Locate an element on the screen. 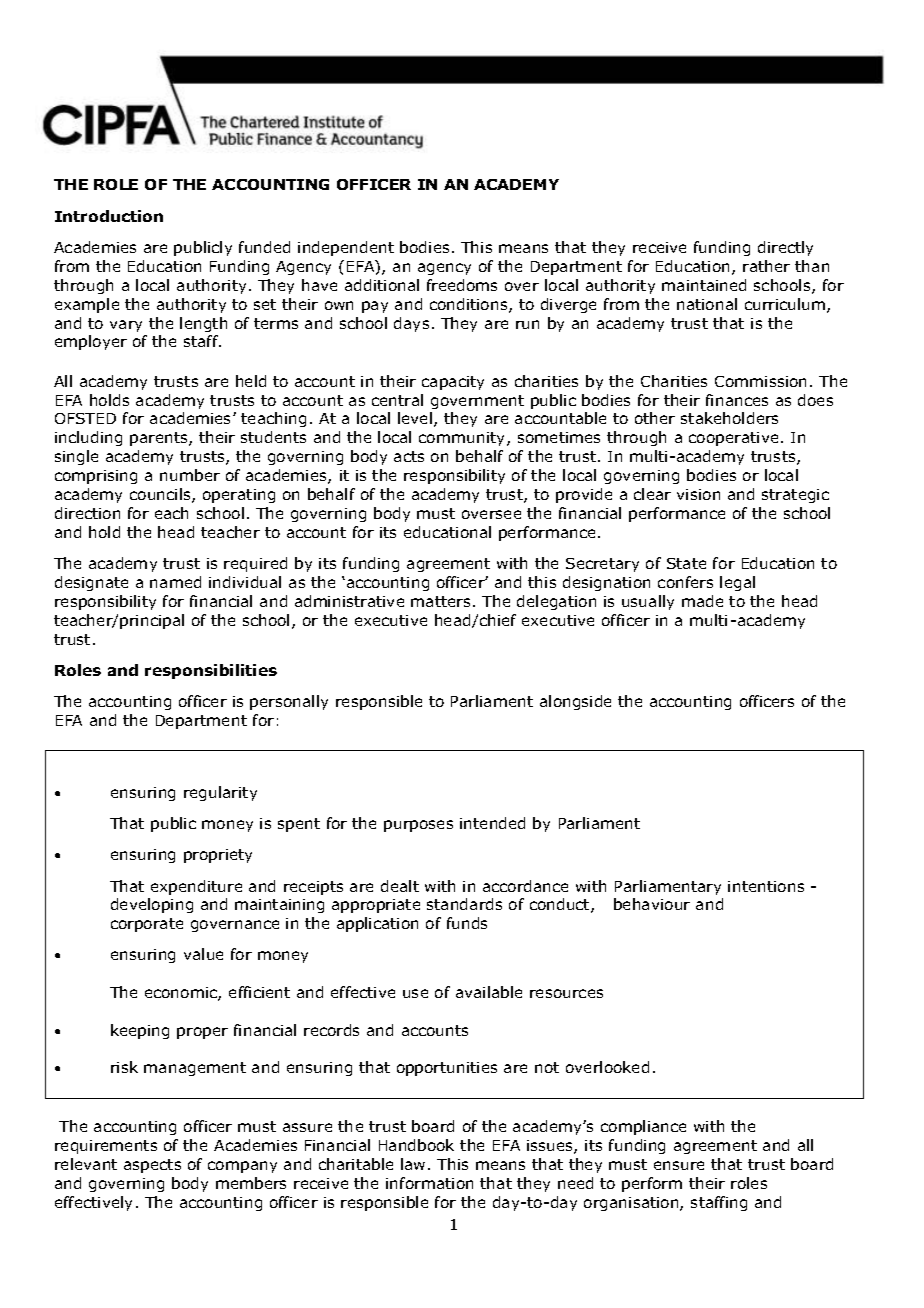 The image size is (924, 1308). information is located at coordinates (429, 1183).
